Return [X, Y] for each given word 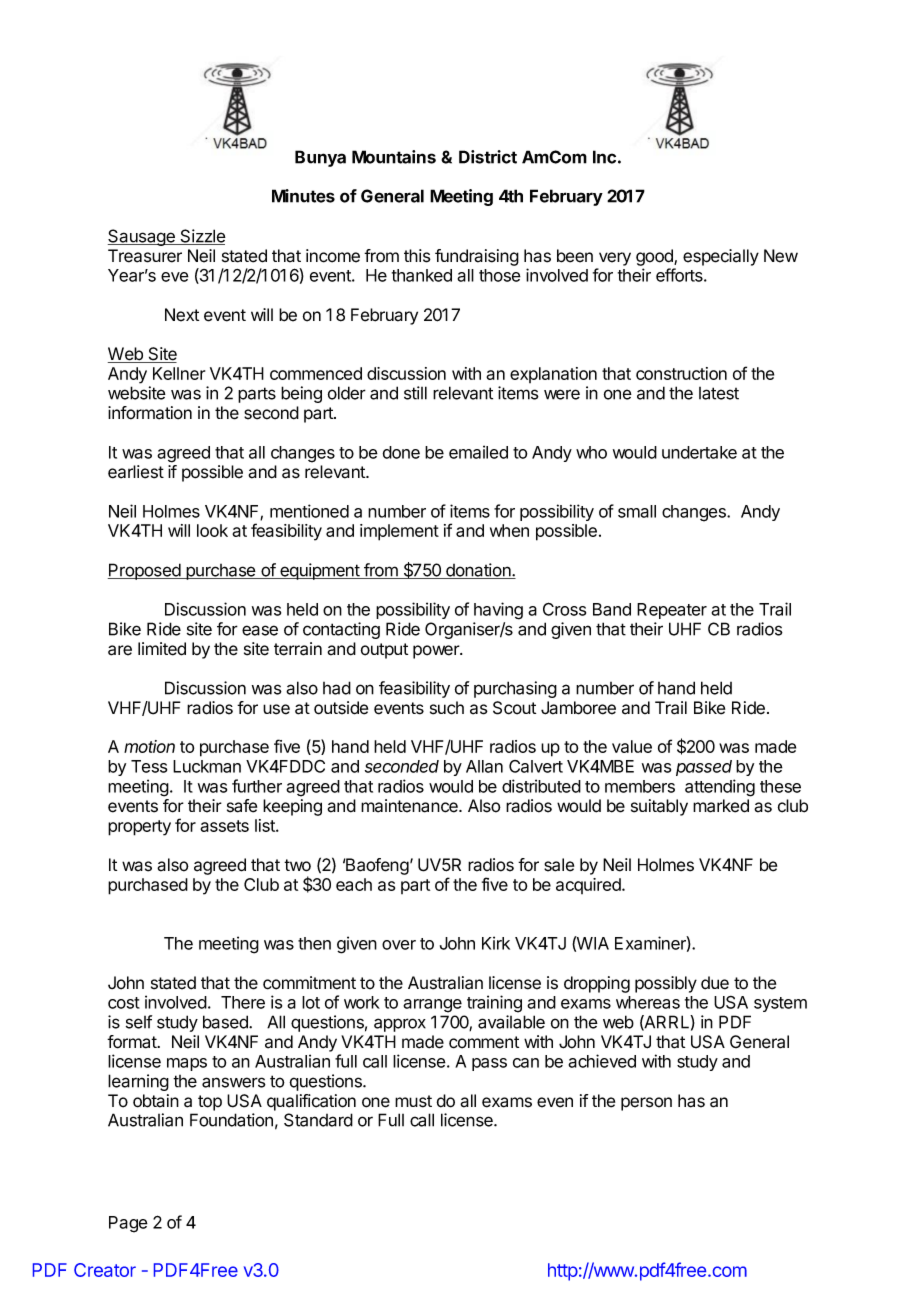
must [413, 1101]
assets [224, 826]
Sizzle [202, 237]
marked [721, 806]
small [637, 511]
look [212, 530]
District [488, 157]
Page [128, 1224]
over [399, 945]
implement [399, 532]
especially [721, 257]
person [646, 1104]
